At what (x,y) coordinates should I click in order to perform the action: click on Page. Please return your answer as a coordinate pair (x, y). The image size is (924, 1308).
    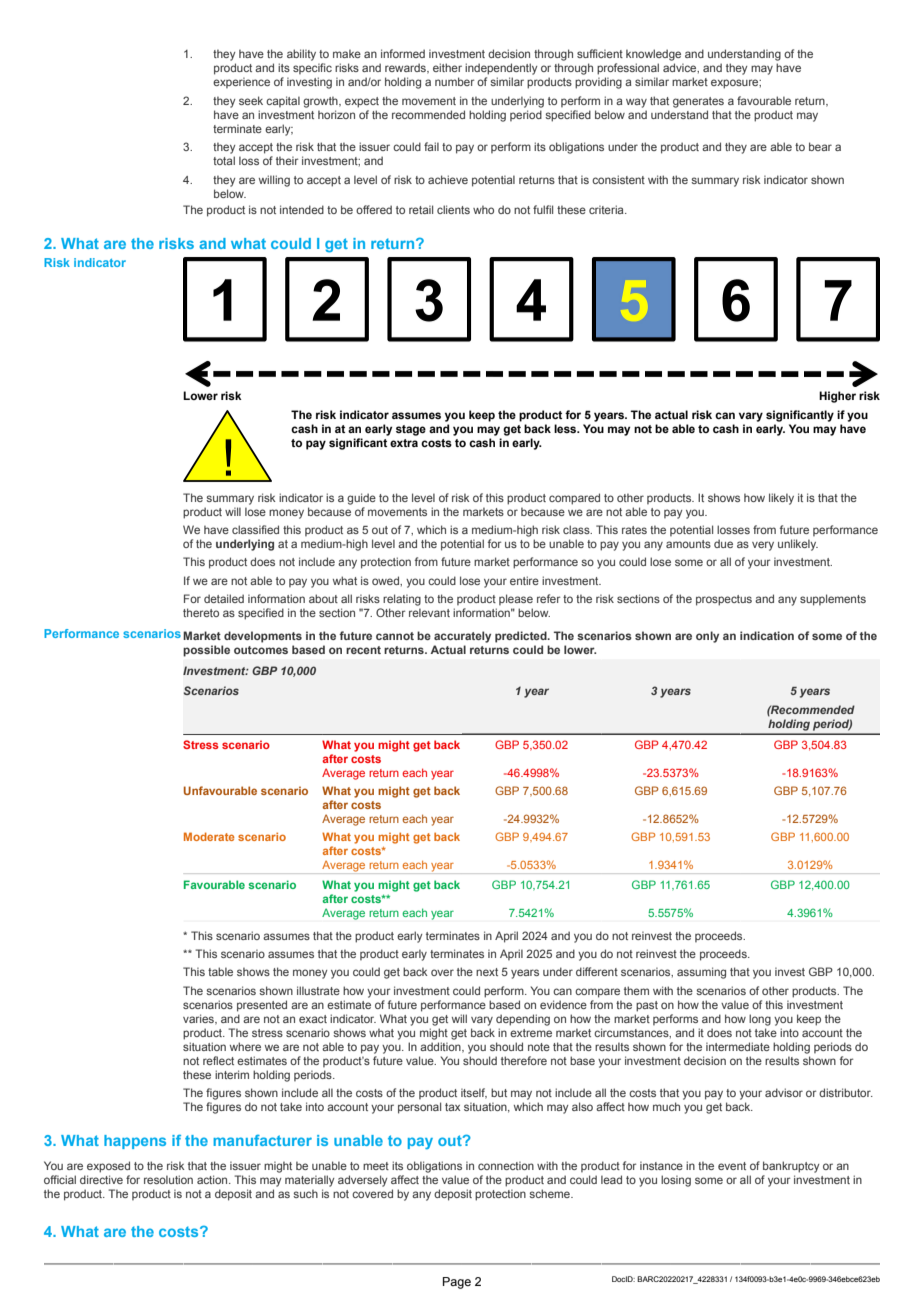
    Looking at the image, I should click on (457, 1283).
